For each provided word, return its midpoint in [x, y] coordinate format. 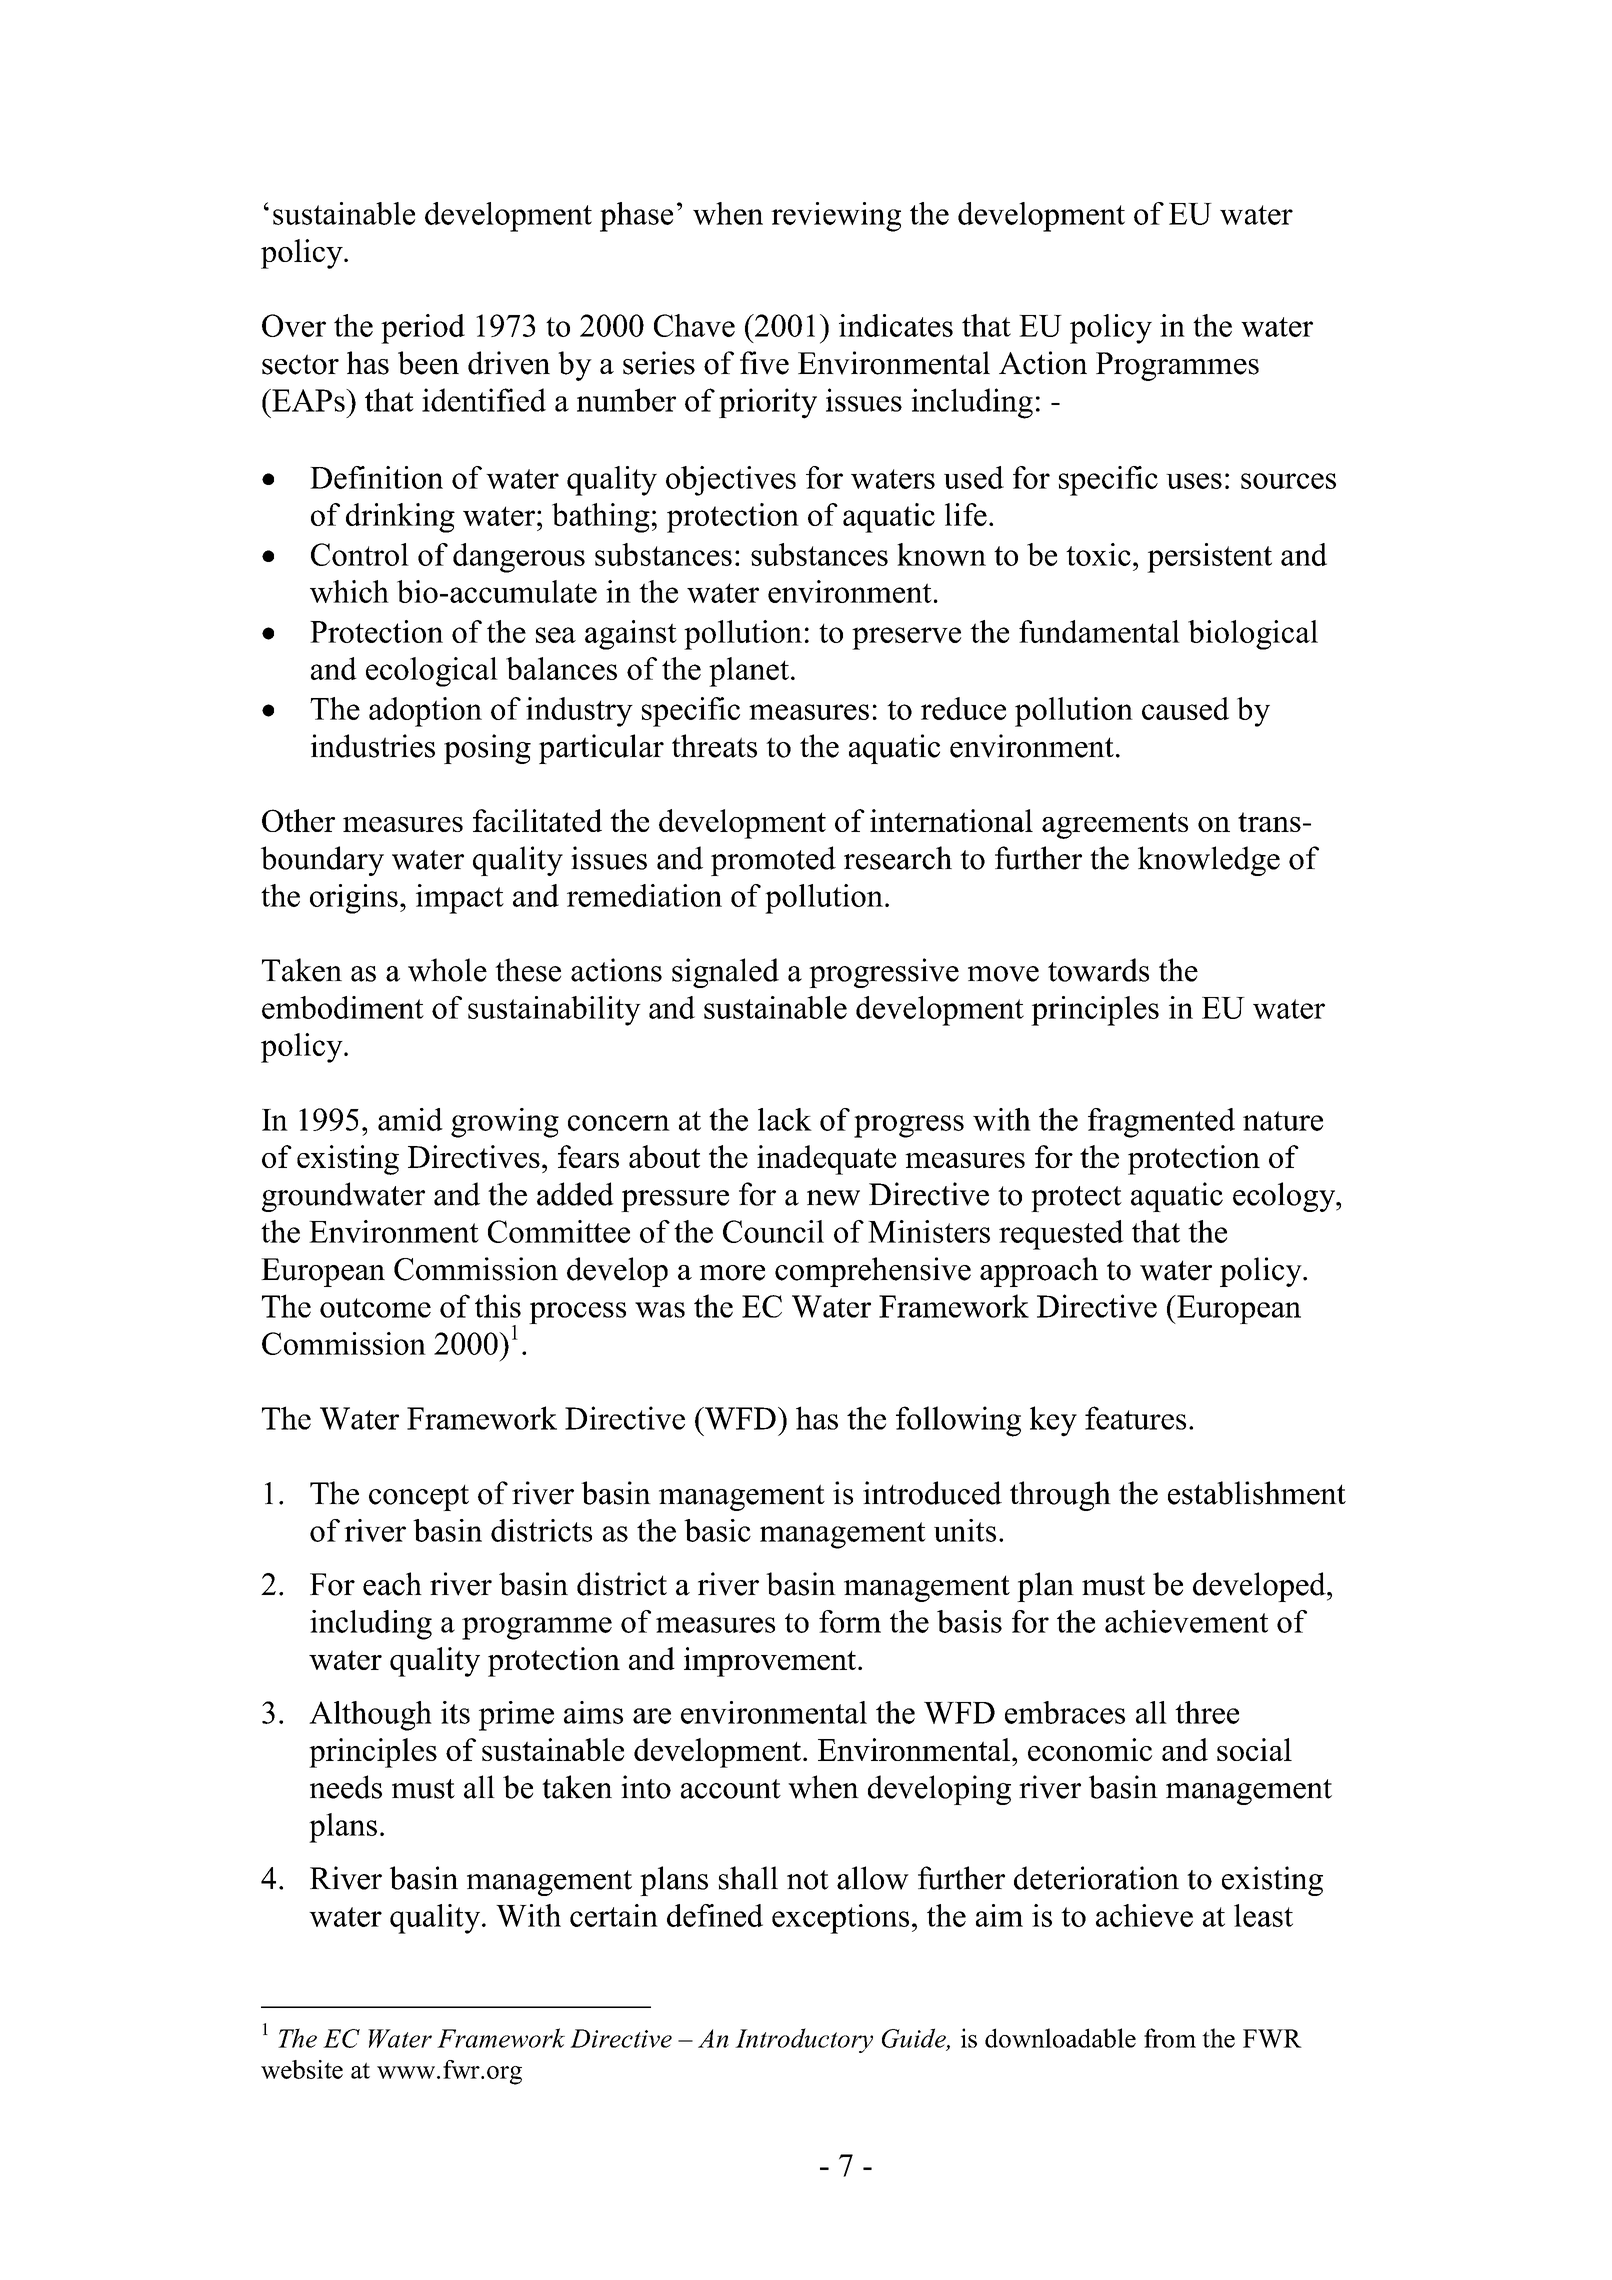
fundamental [1099, 631]
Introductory [804, 2040]
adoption [425, 712]
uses [1194, 481]
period [423, 329]
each [392, 1584]
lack [785, 1119]
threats [714, 746]
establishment [1257, 1493]
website [302, 2069]
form [850, 1621]
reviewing [836, 217]
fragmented [1161, 1123]
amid [410, 1119]
